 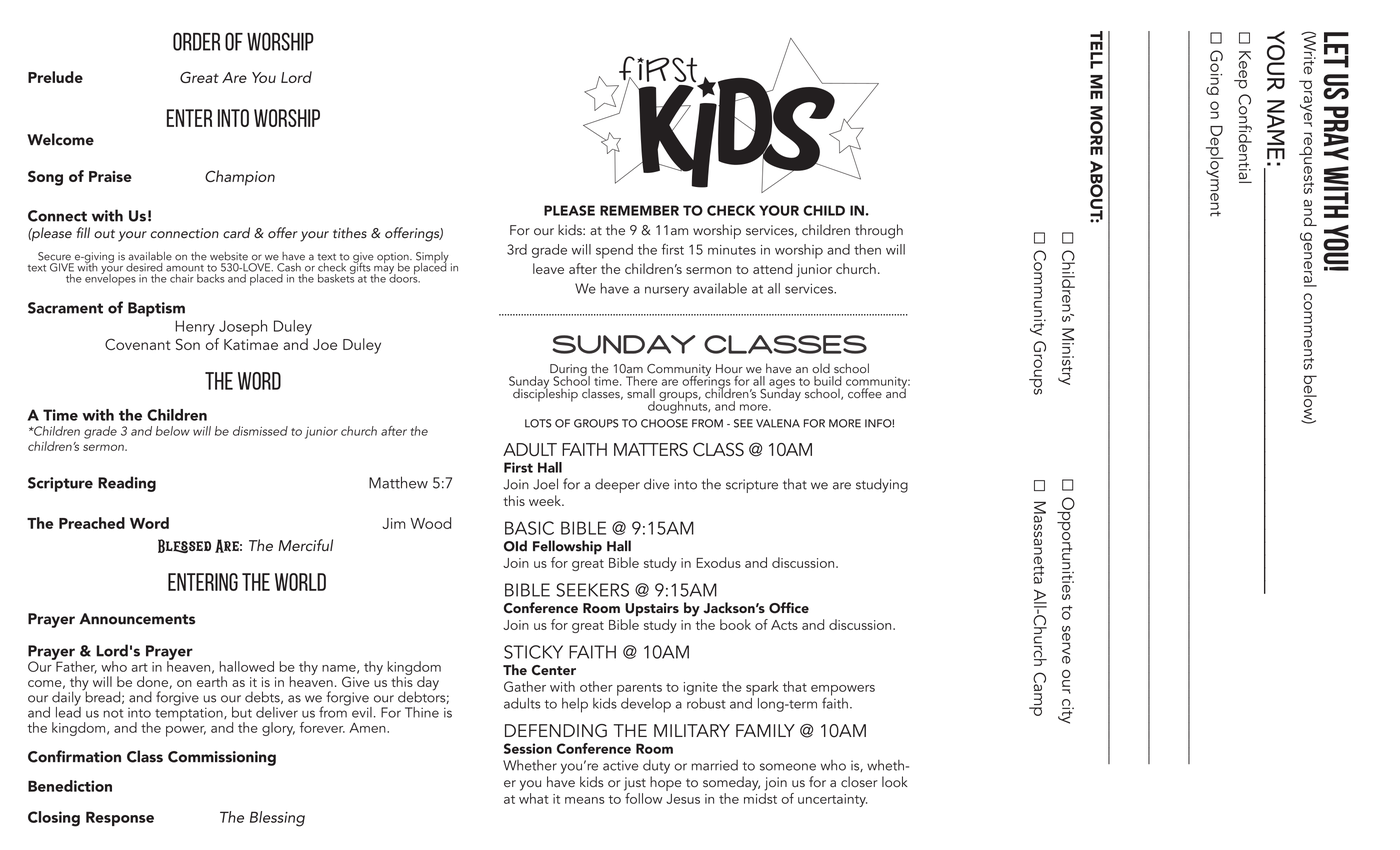 I want to click on STICKY, so click(x=533, y=652).
